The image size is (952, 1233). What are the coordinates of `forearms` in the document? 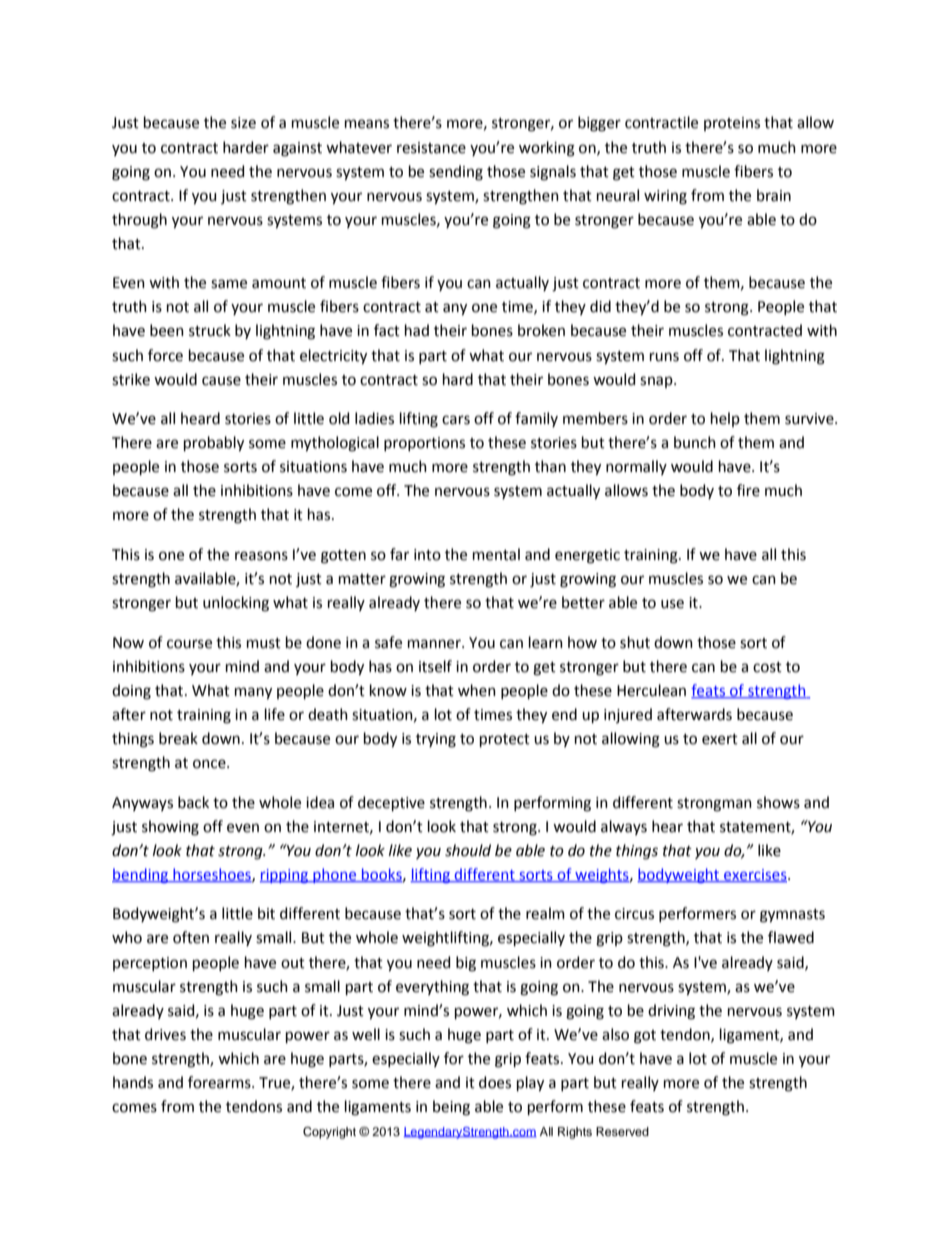 It's located at (220, 1082).
